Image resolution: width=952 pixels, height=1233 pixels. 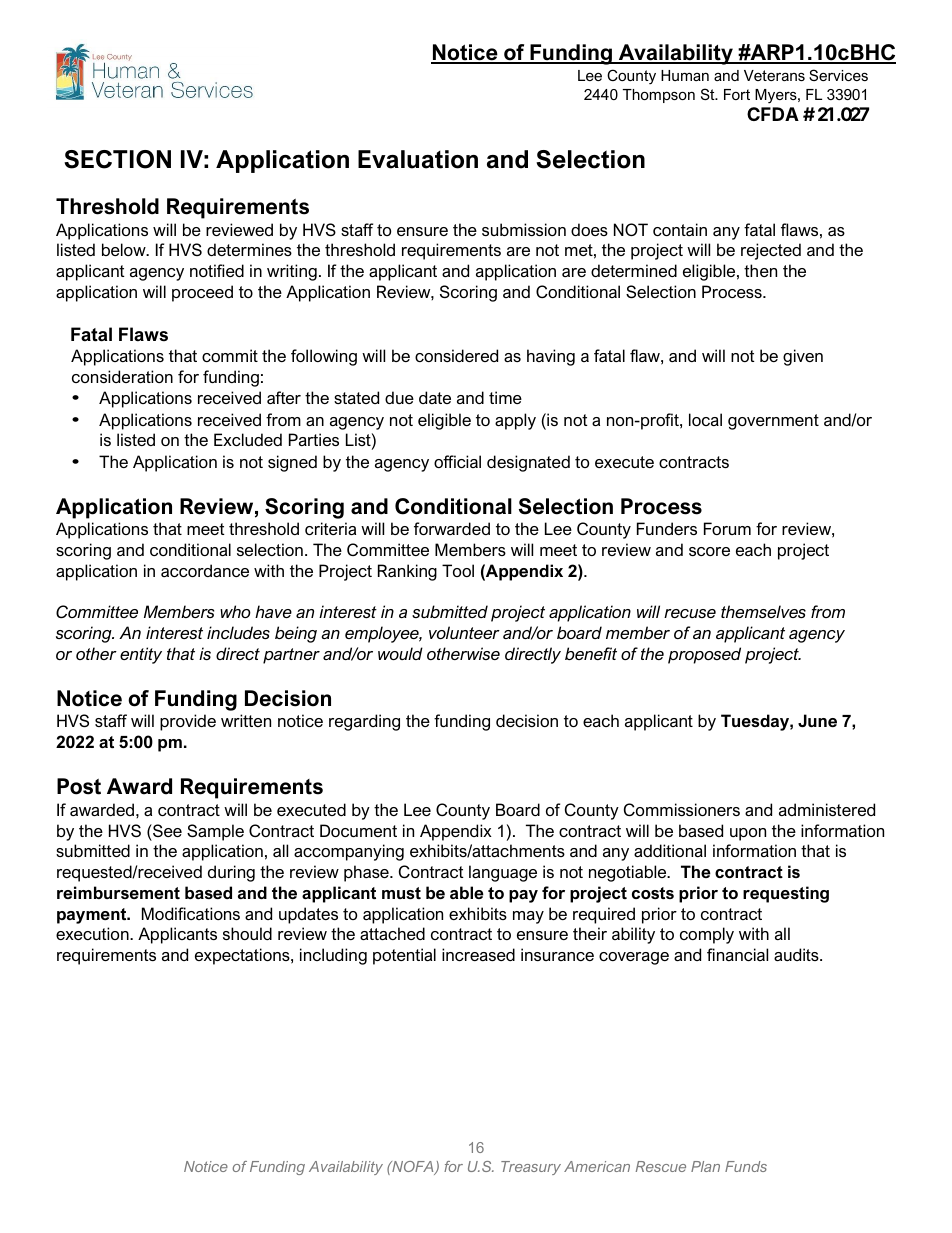 I want to click on Evaluation, so click(x=418, y=159).
